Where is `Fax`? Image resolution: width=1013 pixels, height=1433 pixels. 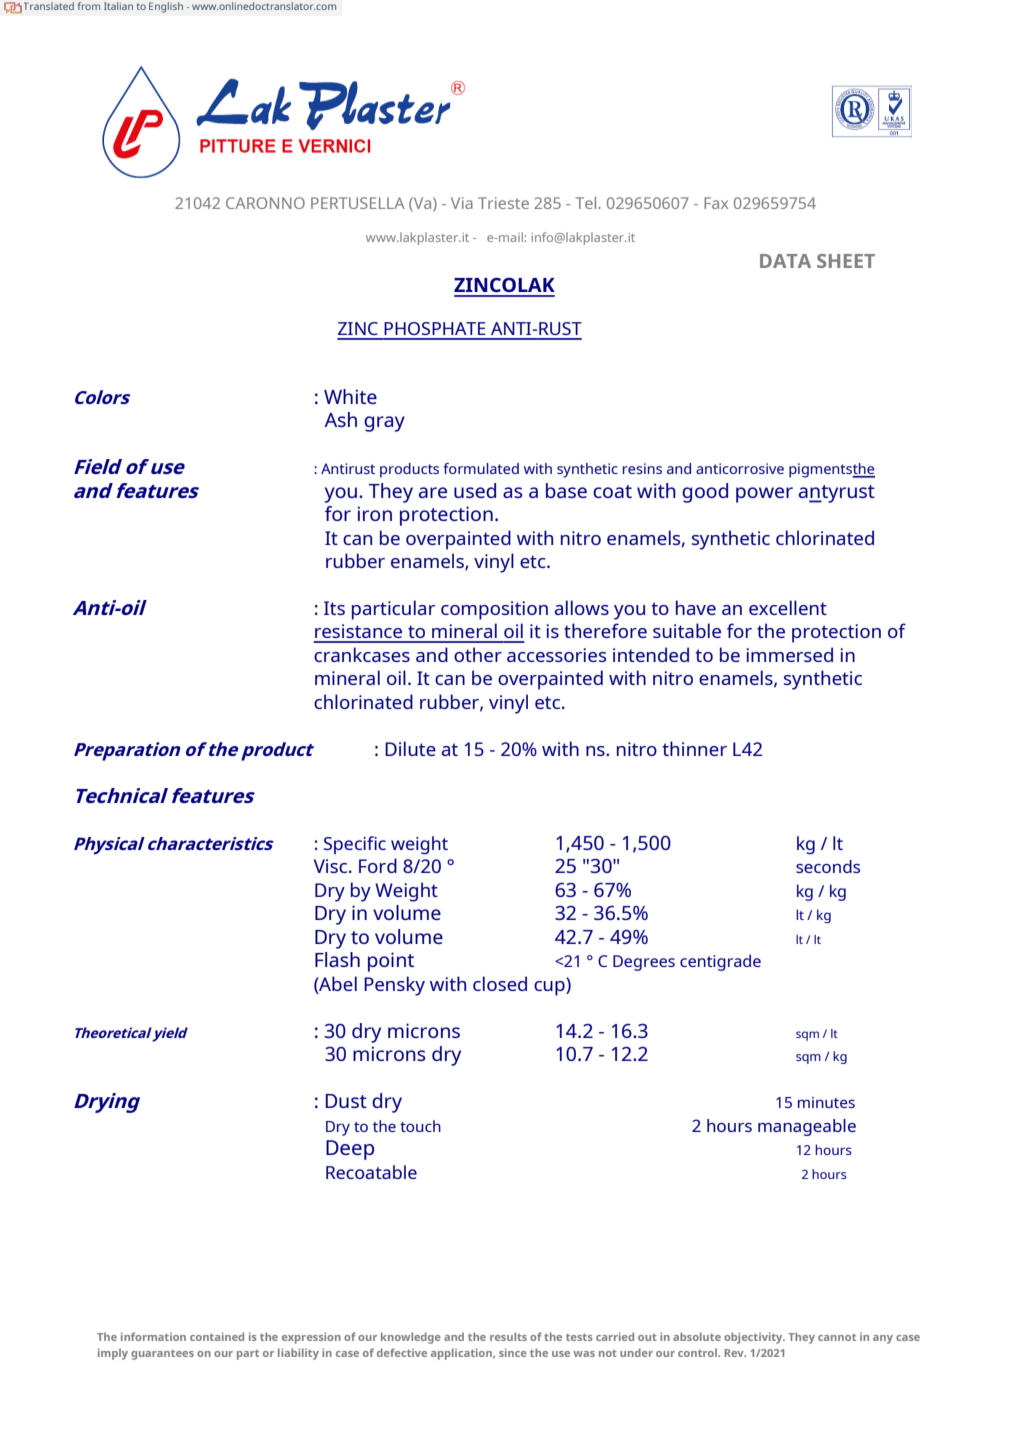 Fax is located at coordinates (716, 203).
